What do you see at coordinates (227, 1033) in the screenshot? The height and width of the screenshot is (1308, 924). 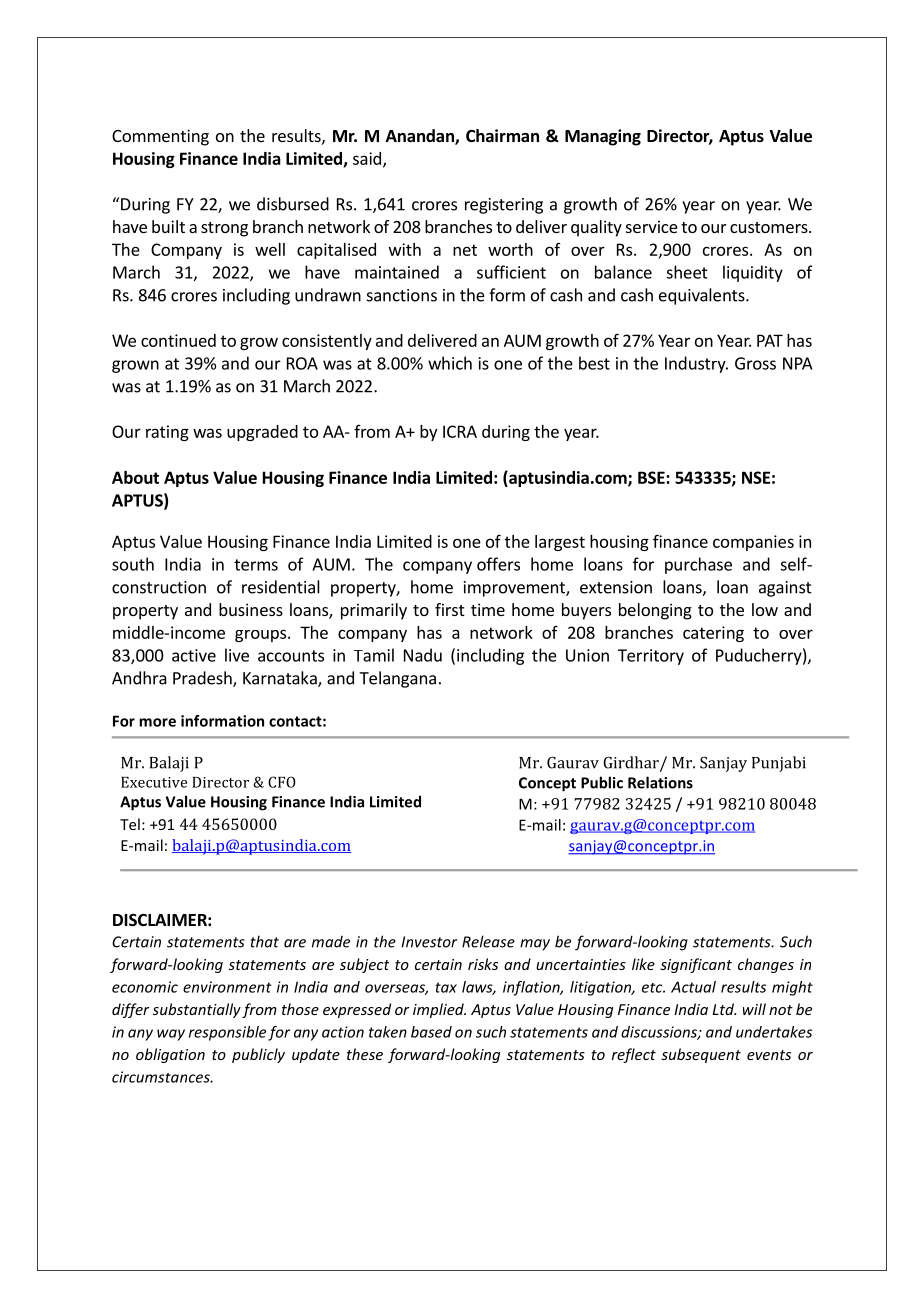 I see `responsible` at bounding box center [227, 1033].
